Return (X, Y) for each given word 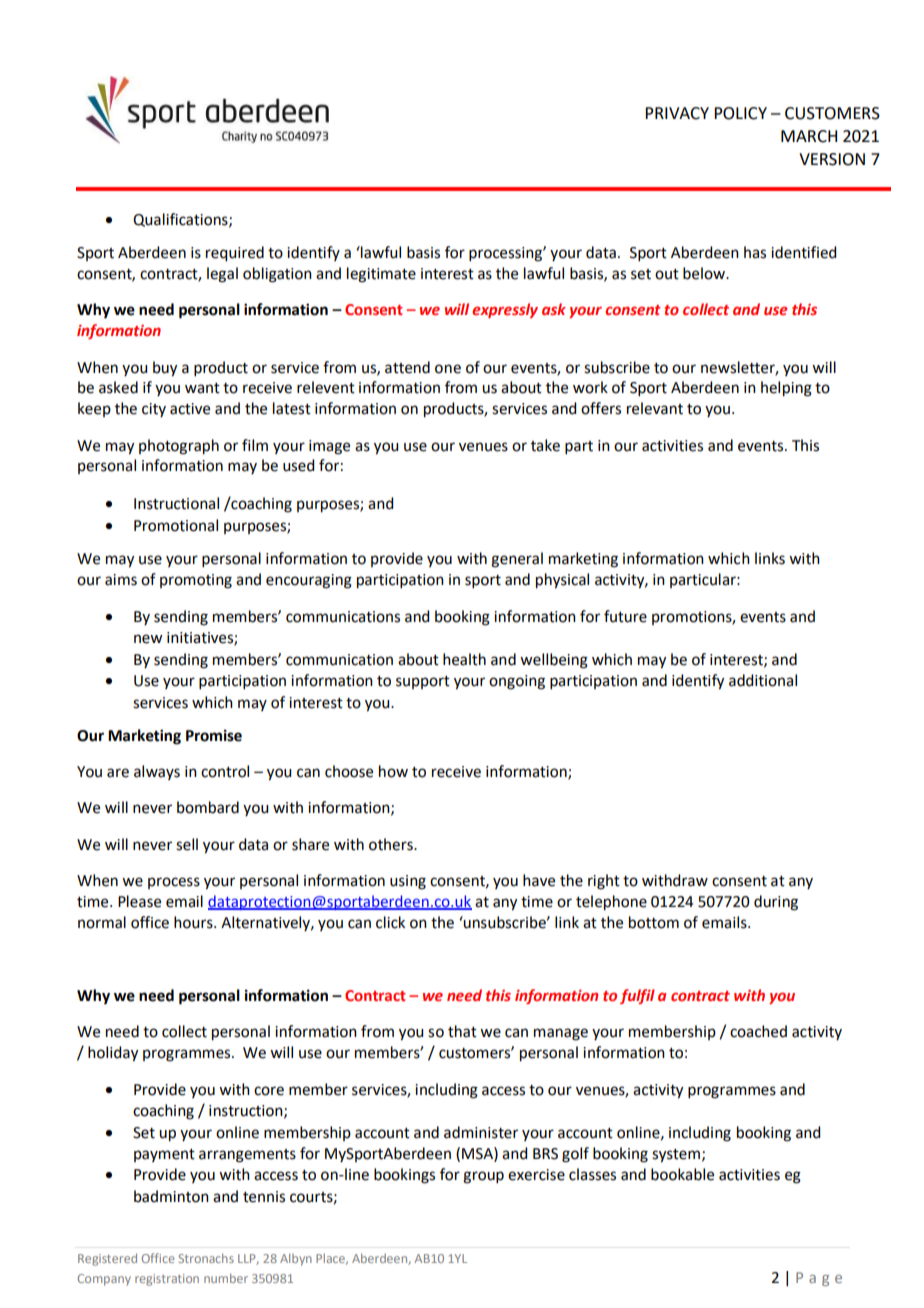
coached (758, 1031)
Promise (214, 735)
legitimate (381, 275)
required (235, 254)
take (545, 445)
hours (194, 922)
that (462, 1031)
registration (167, 1280)
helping (786, 389)
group (483, 1177)
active (190, 409)
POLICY (740, 113)
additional (763, 680)
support (423, 682)
